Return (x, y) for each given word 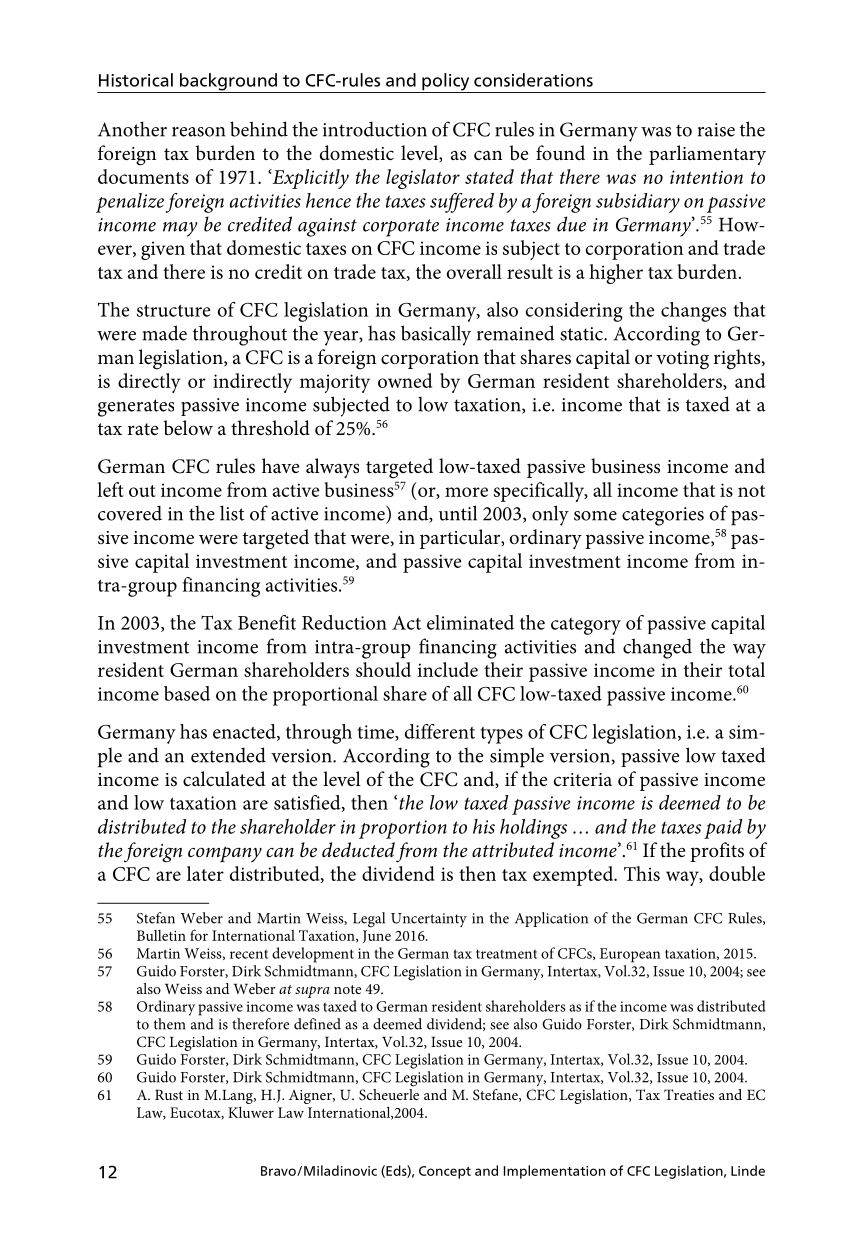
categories (663, 516)
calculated (224, 779)
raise (716, 130)
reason (198, 132)
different (440, 731)
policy (446, 83)
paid (723, 829)
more (466, 492)
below (188, 428)
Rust (169, 1095)
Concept (445, 1172)
